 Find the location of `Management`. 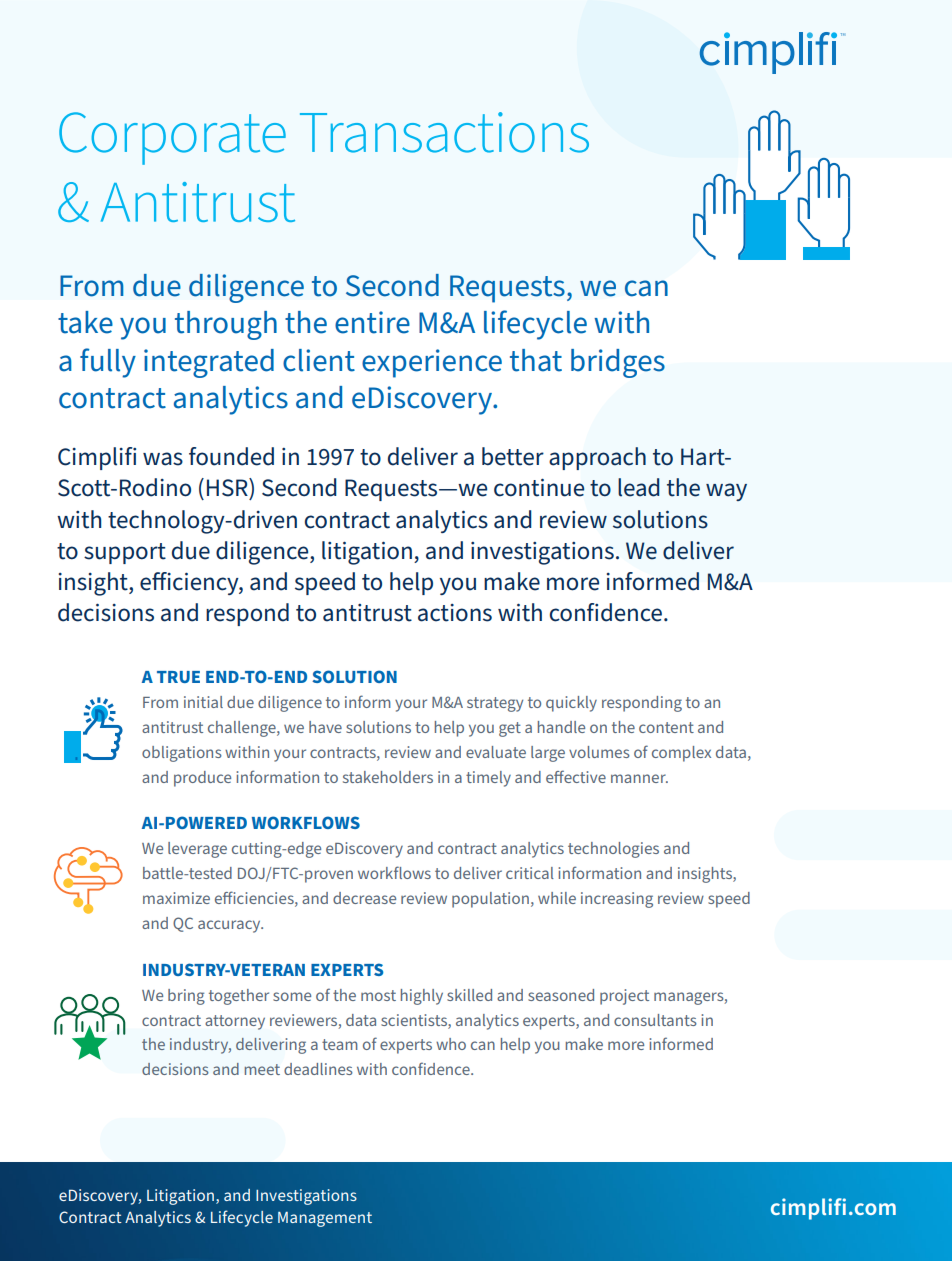

Management is located at coordinates (325, 1219).
